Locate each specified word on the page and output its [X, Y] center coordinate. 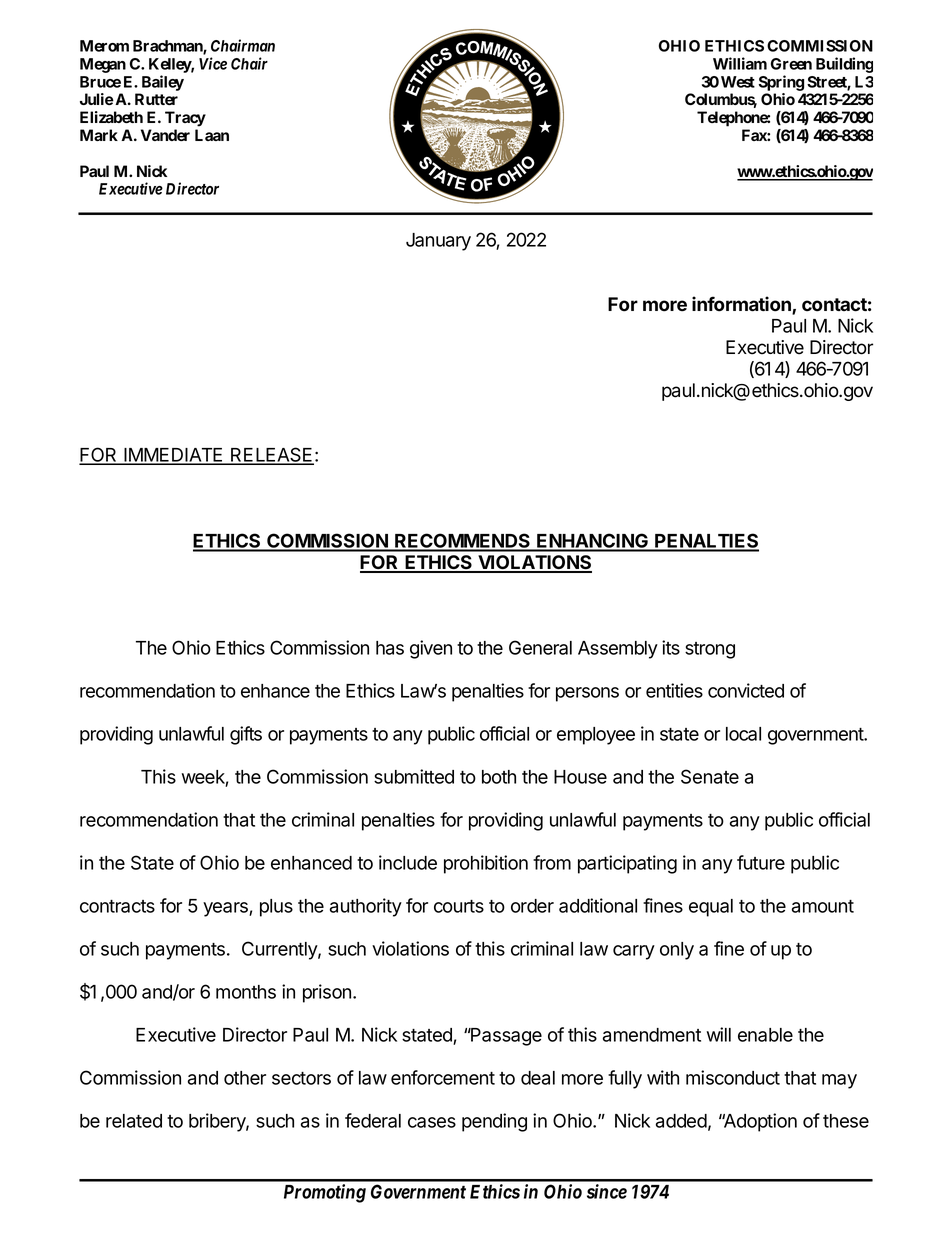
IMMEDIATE [174, 456]
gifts [246, 735]
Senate [710, 776]
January [438, 242]
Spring [781, 83]
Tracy [185, 119]
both [499, 777]
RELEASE [271, 456]
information [742, 305]
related [134, 1121]
